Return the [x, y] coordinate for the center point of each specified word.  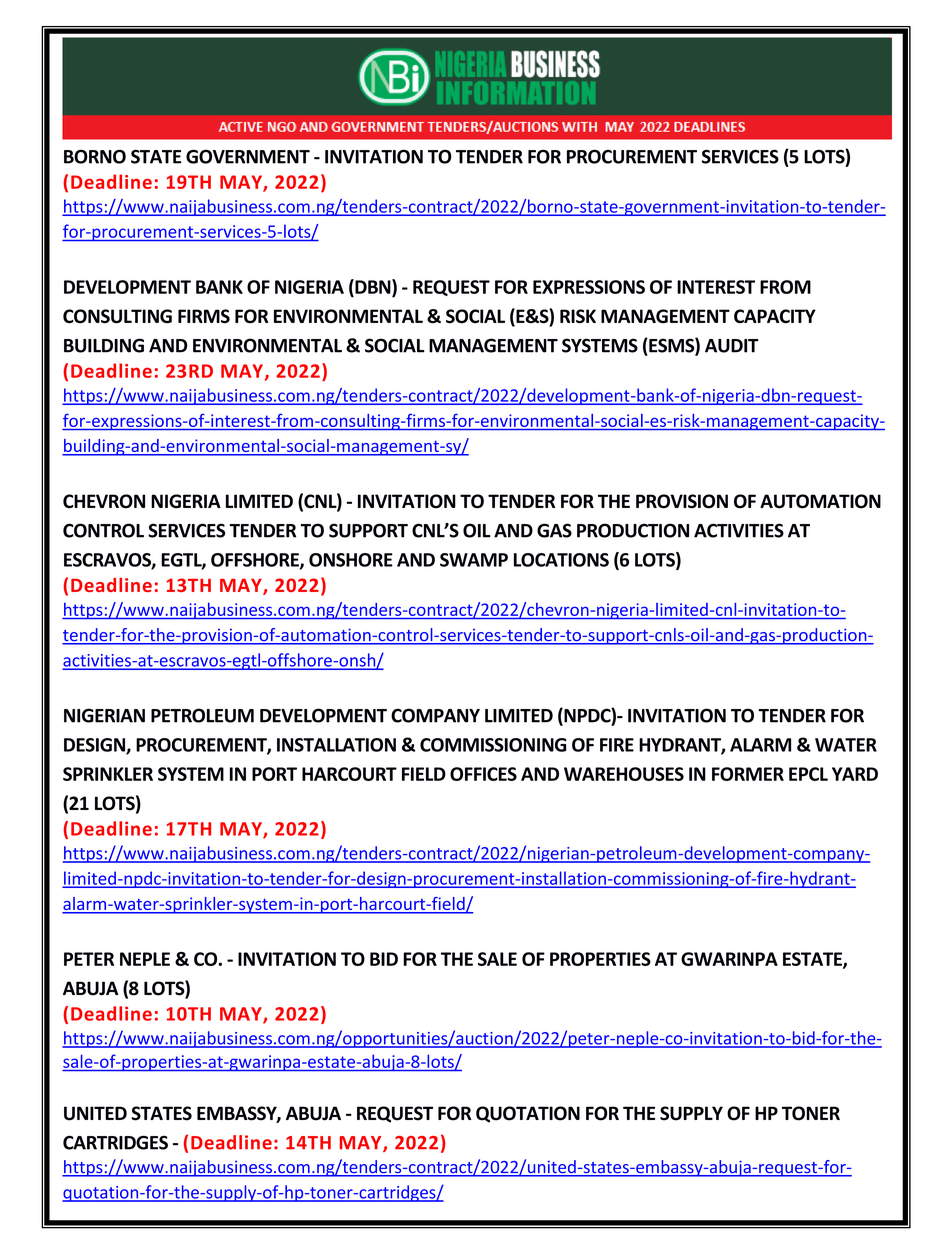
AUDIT [732, 346]
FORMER [748, 774]
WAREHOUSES [624, 774]
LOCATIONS [561, 560]
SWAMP [474, 560]
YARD [855, 774]
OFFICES [483, 774]
